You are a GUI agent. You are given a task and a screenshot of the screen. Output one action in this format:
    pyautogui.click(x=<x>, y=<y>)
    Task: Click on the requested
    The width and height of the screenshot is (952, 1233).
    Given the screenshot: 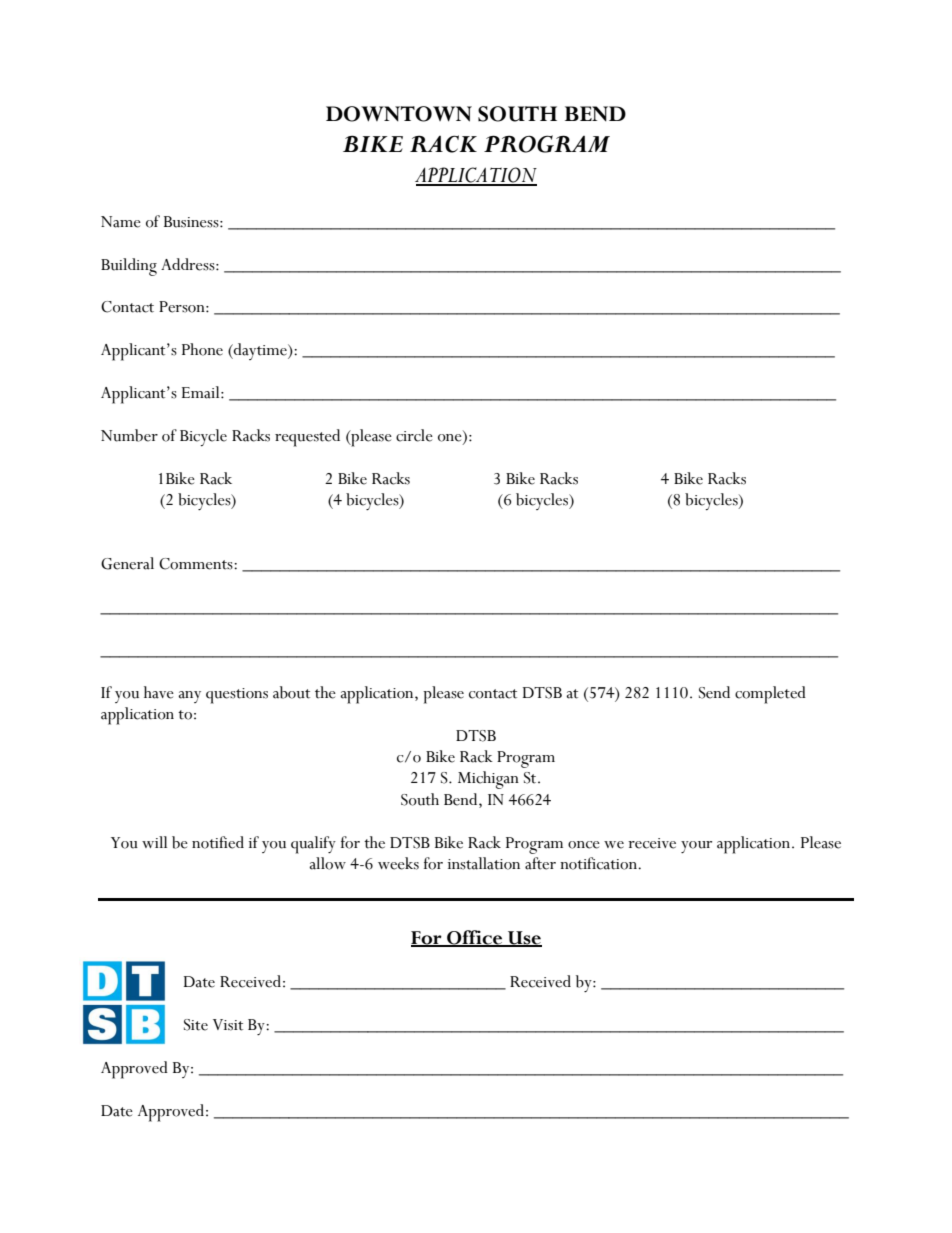 What is the action you would take?
    pyautogui.click(x=307, y=438)
